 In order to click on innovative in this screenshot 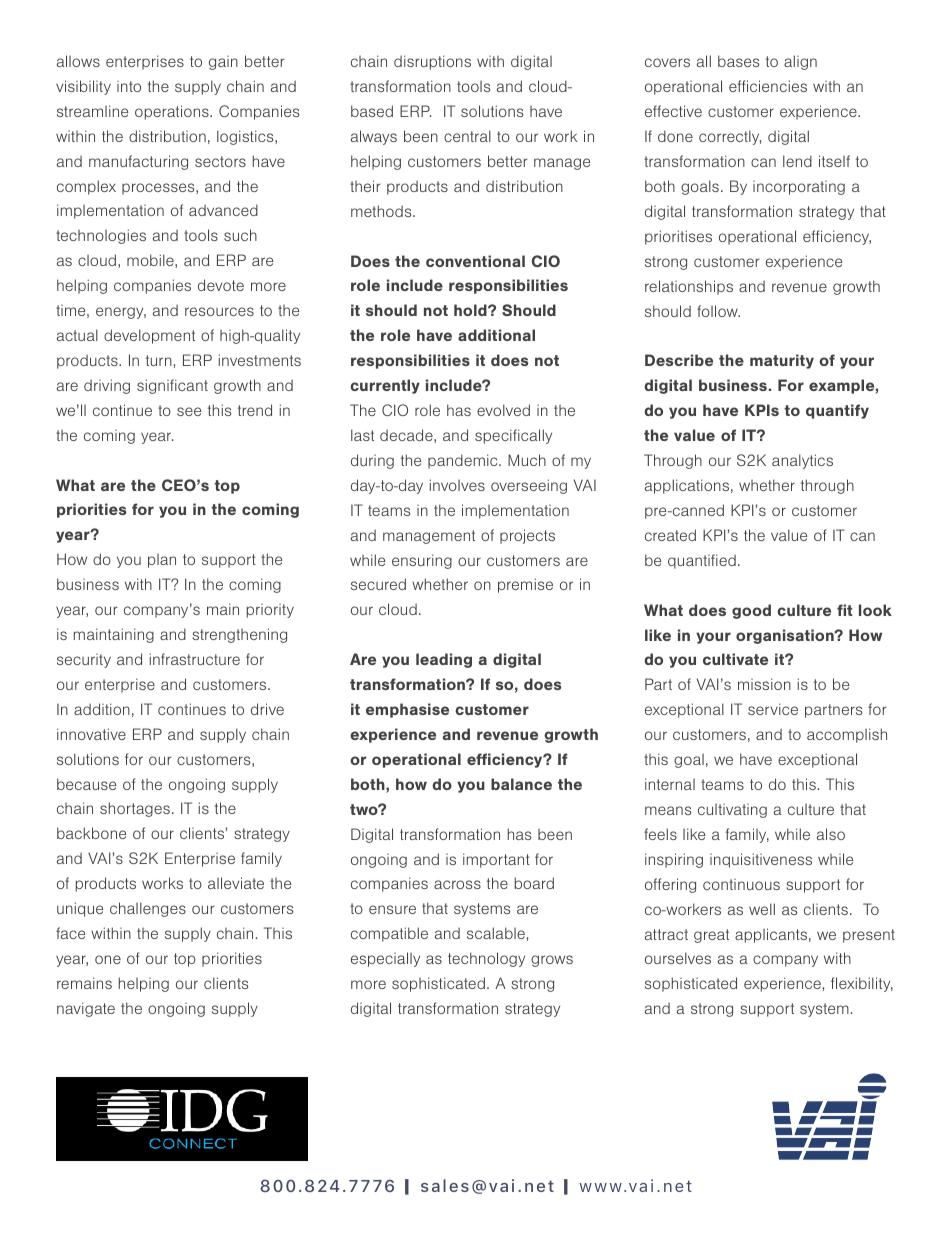, I will do `click(91, 734)`.
